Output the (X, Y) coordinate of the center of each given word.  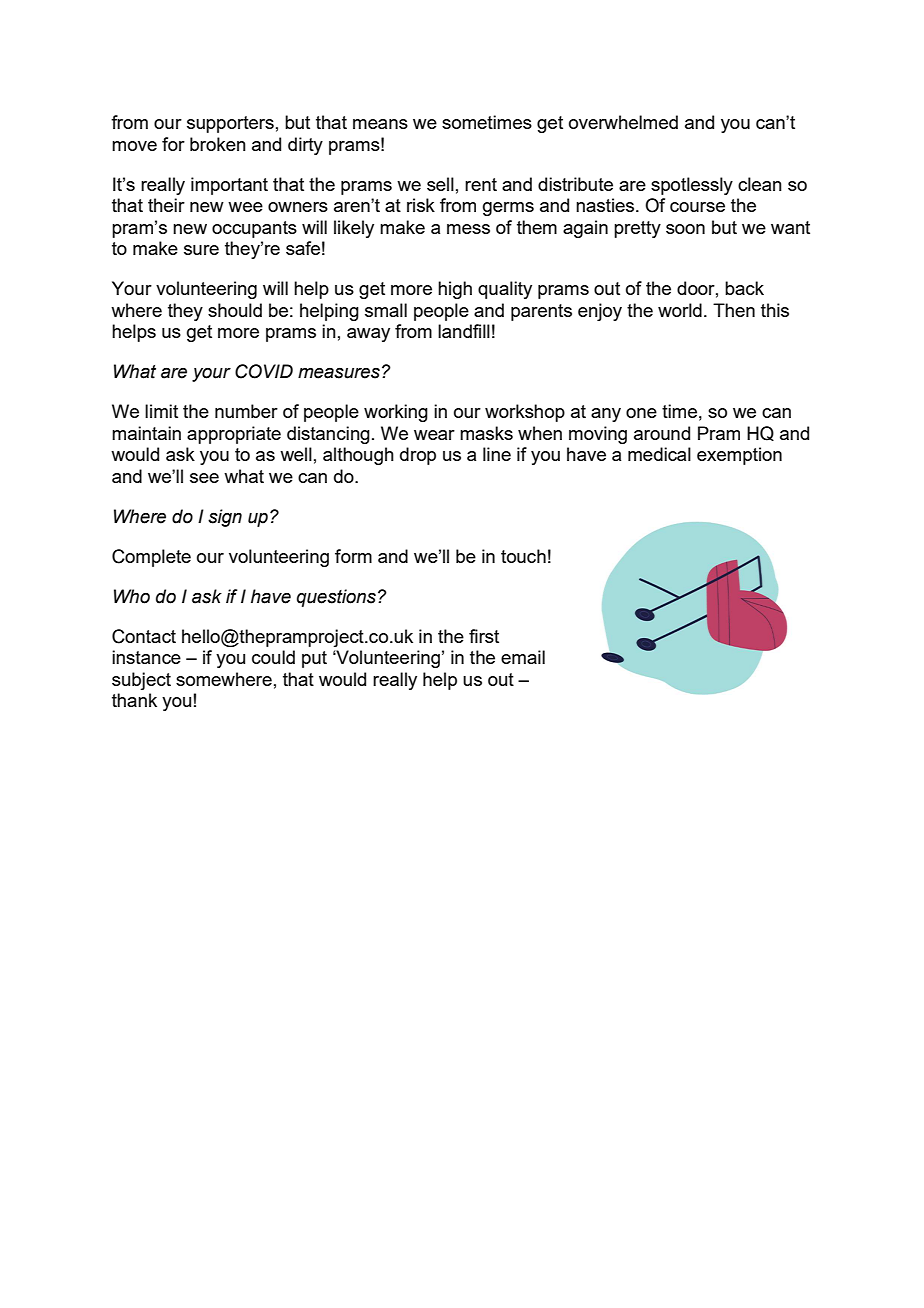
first (484, 636)
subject (141, 681)
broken (218, 144)
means (380, 124)
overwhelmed (623, 122)
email (523, 657)
